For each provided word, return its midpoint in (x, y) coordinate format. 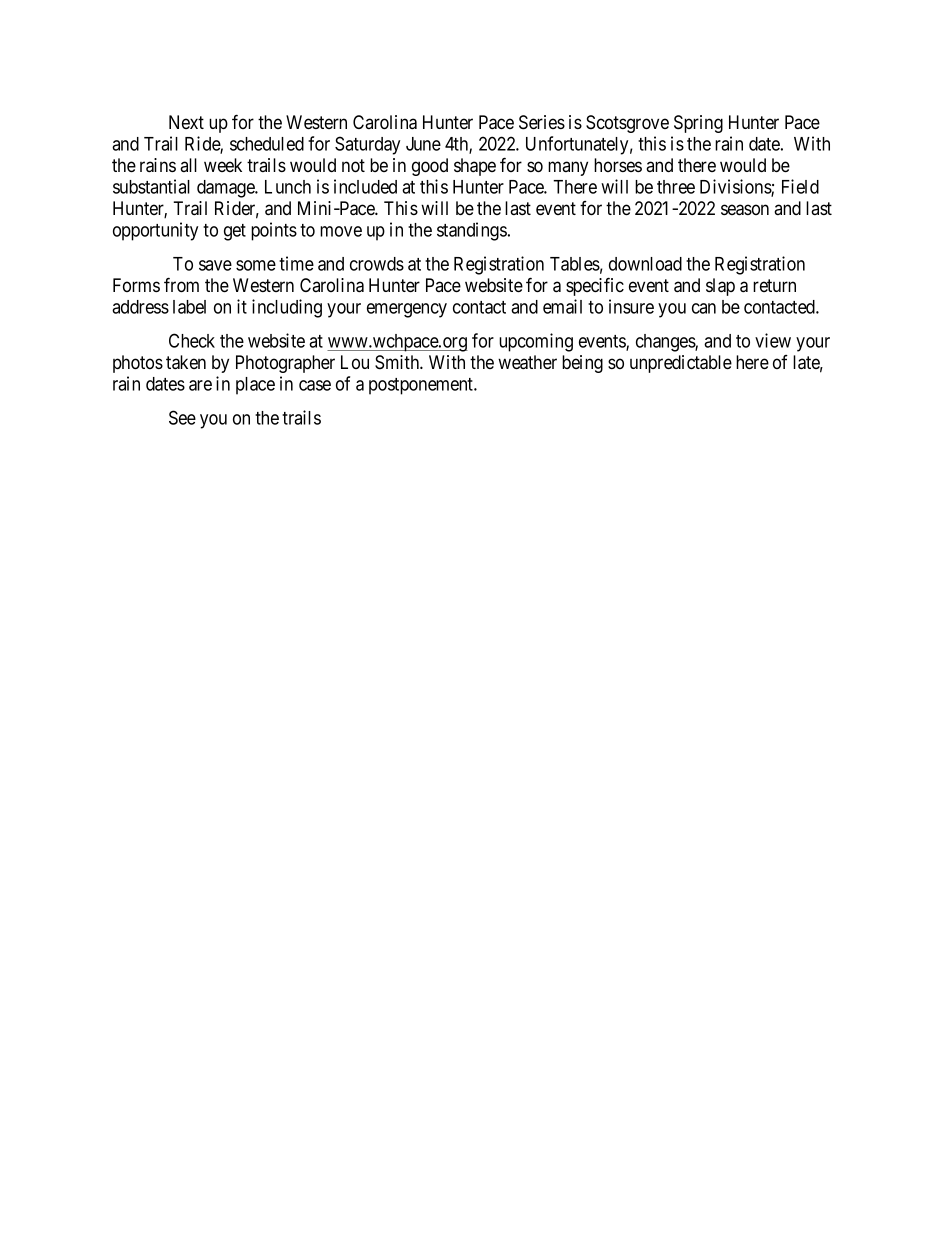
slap (720, 287)
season (745, 210)
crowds (377, 264)
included (365, 186)
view (773, 340)
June (423, 144)
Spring (698, 124)
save (215, 265)
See (182, 417)
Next (186, 122)
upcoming (536, 342)
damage (227, 189)
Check (192, 340)
